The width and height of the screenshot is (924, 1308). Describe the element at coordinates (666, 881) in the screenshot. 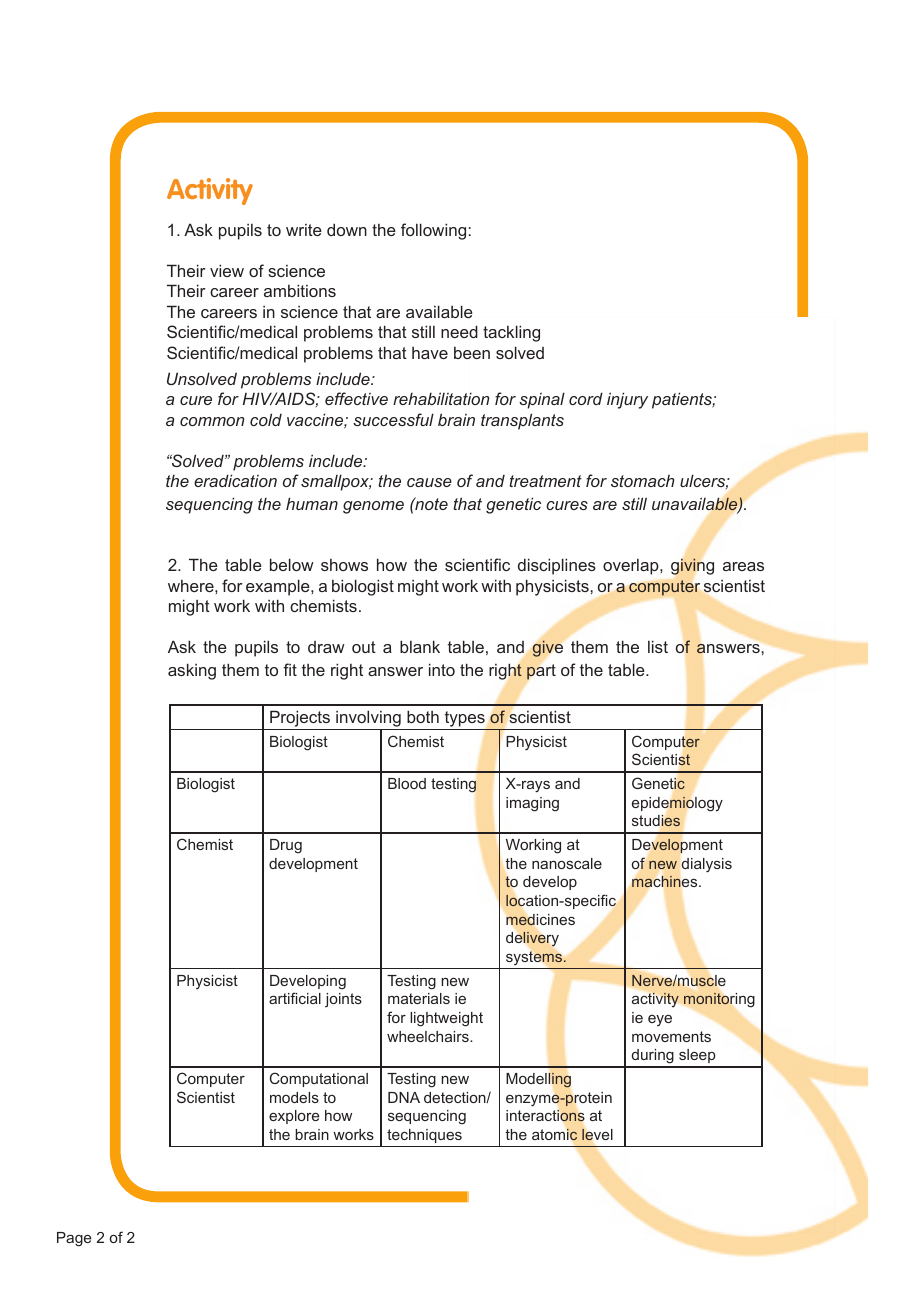

I see `machines` at that location.
